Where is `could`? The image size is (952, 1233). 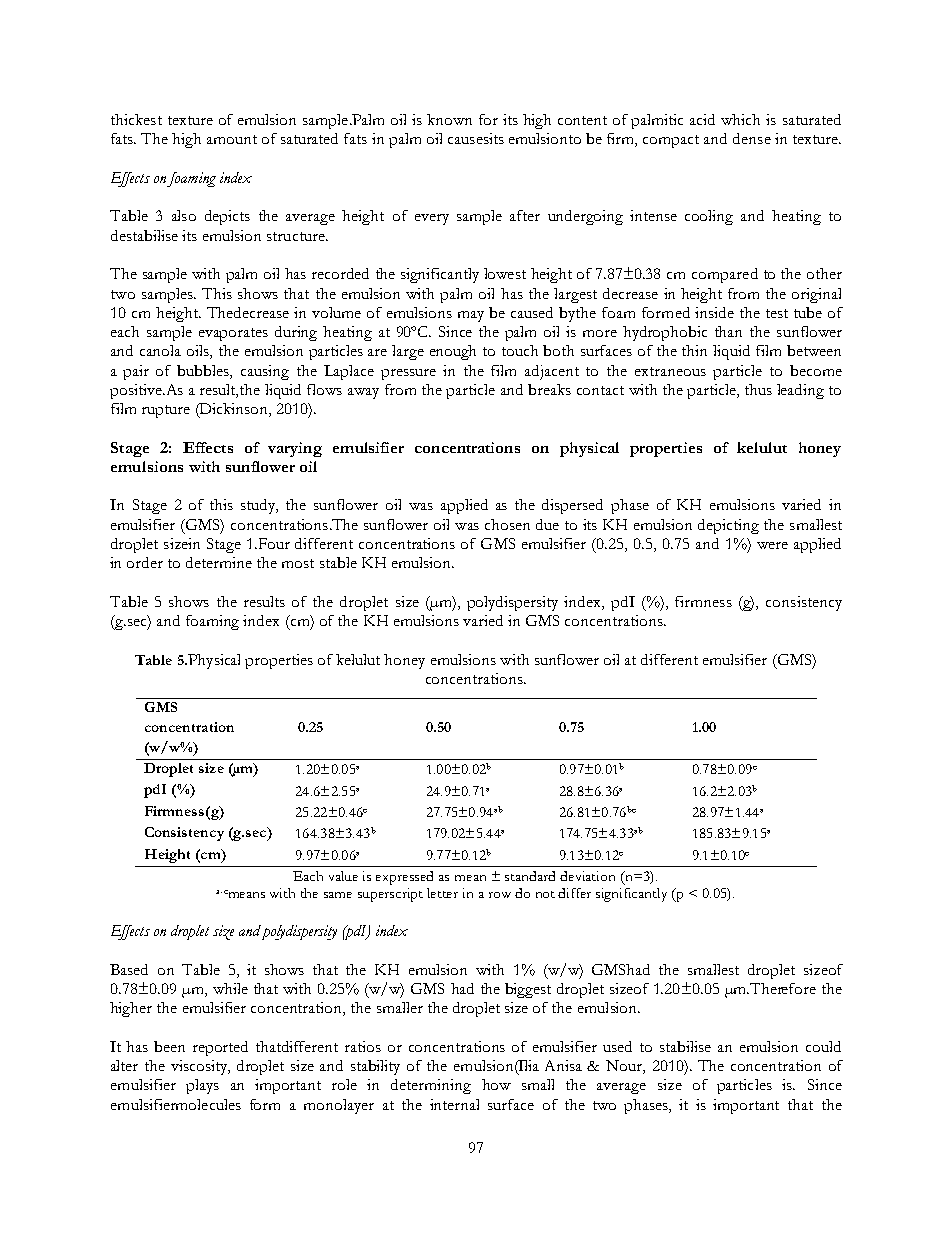 could is located at coordinates (823, 1046).
